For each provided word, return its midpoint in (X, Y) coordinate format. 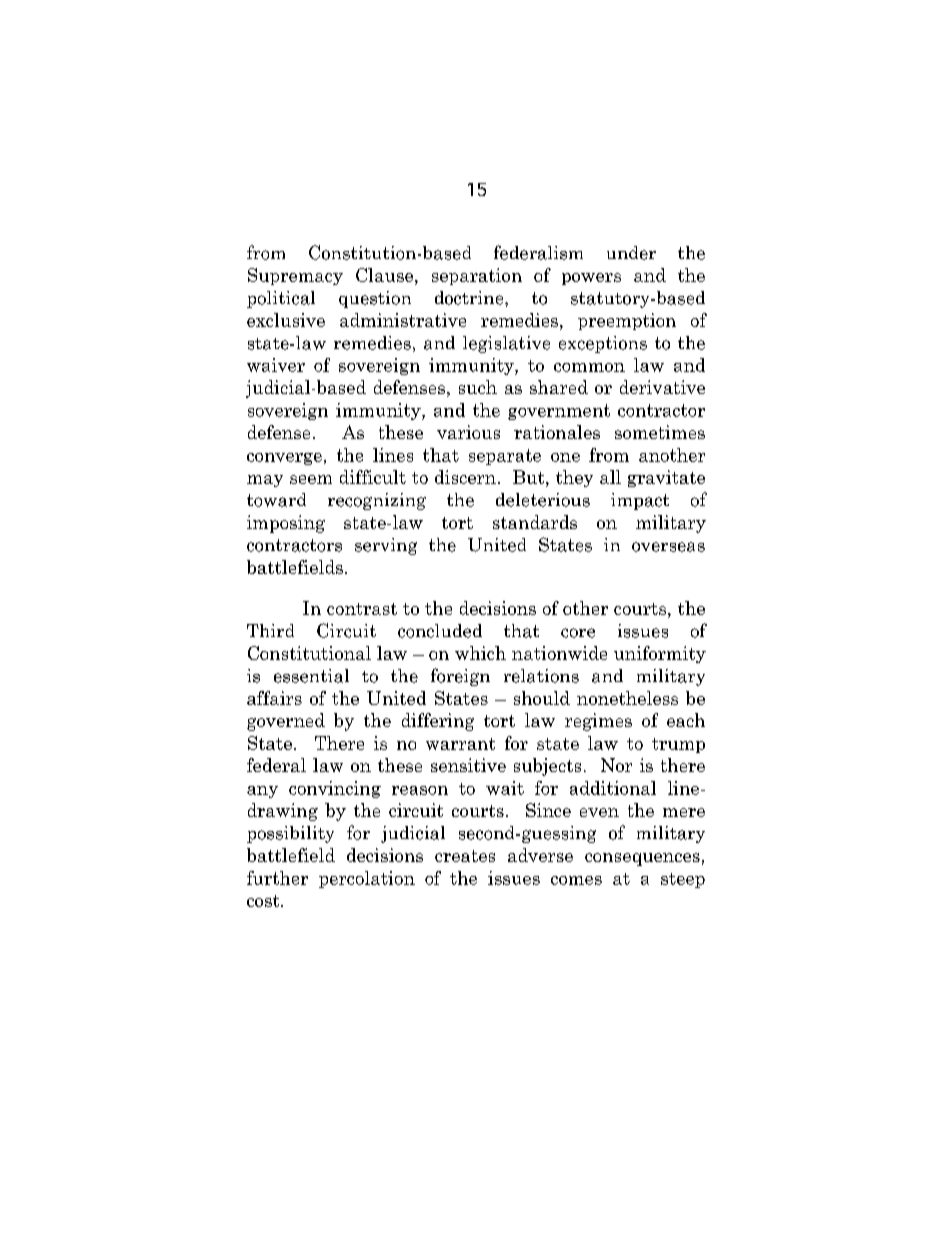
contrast (362, 609)
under (631, 253)
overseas (668, 547)
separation (477, 276)
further (277, 878)
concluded (440, 631)
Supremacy (295, 276)
